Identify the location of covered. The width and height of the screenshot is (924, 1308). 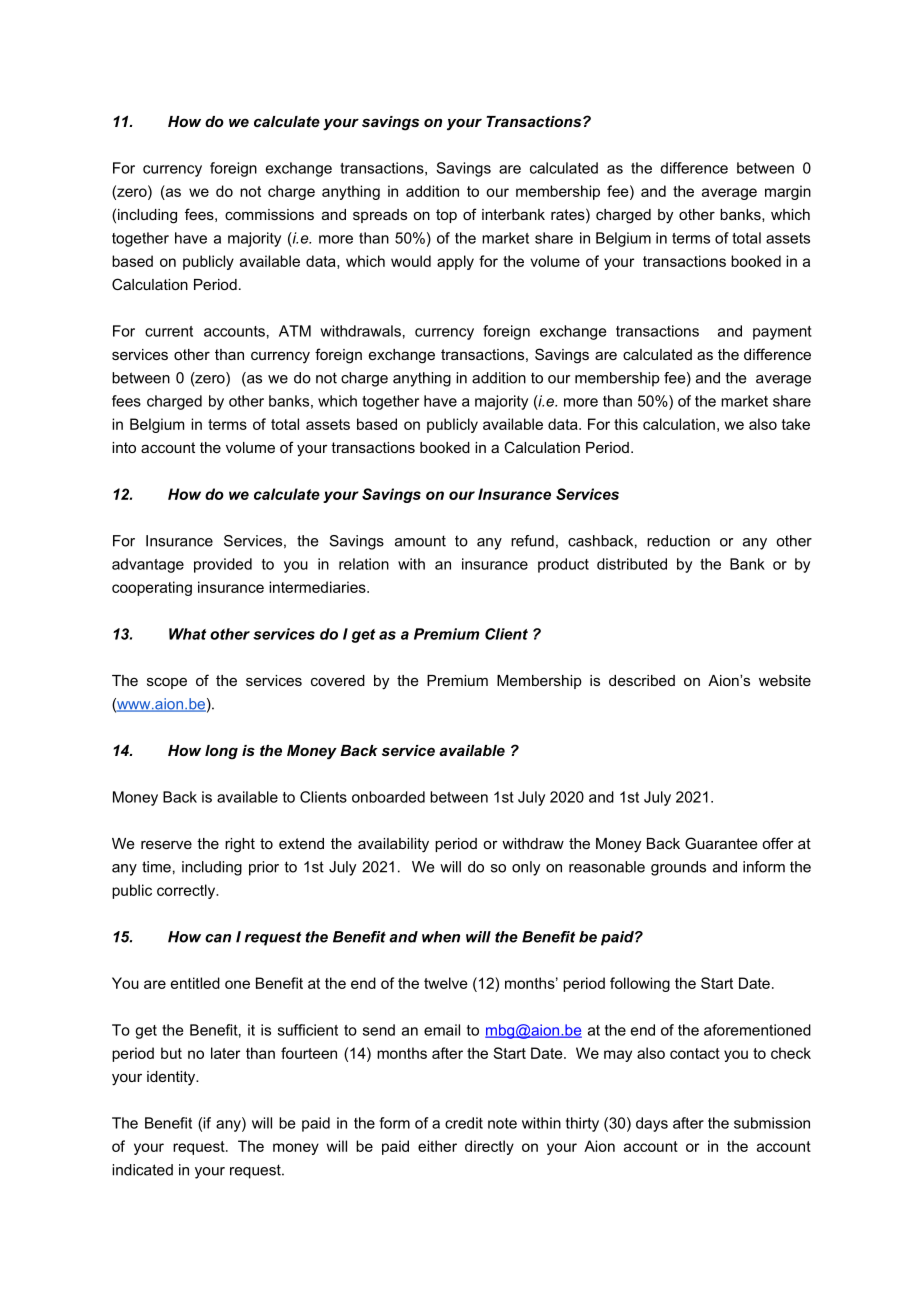
(338, 680).
